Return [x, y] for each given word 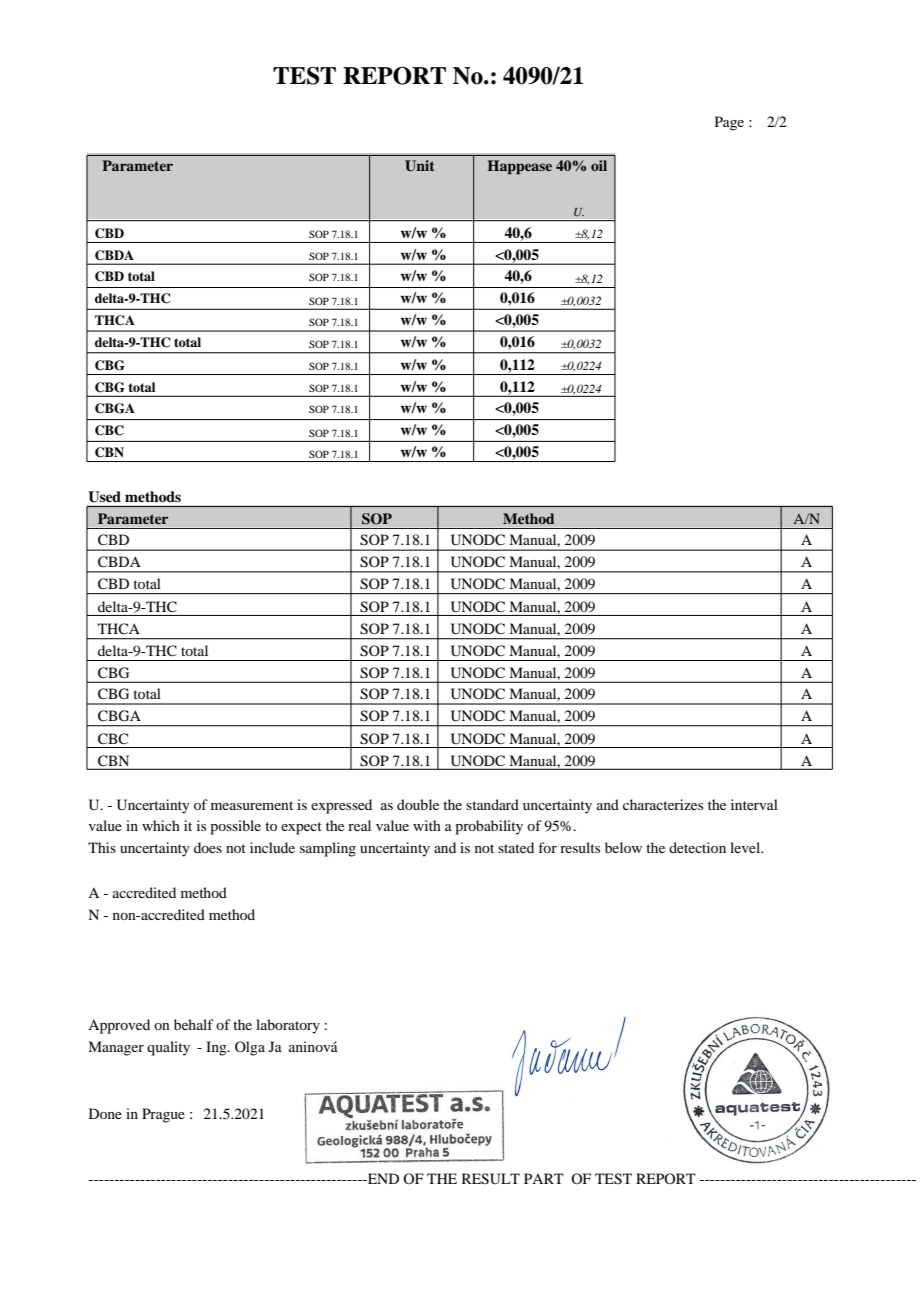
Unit [419, 166]
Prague [163, 1115]
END [382, 1178]
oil [599, 165]
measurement [252, 805]
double [418, 804]
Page [729, 123]
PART [544, 1178]
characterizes [663, 804]
